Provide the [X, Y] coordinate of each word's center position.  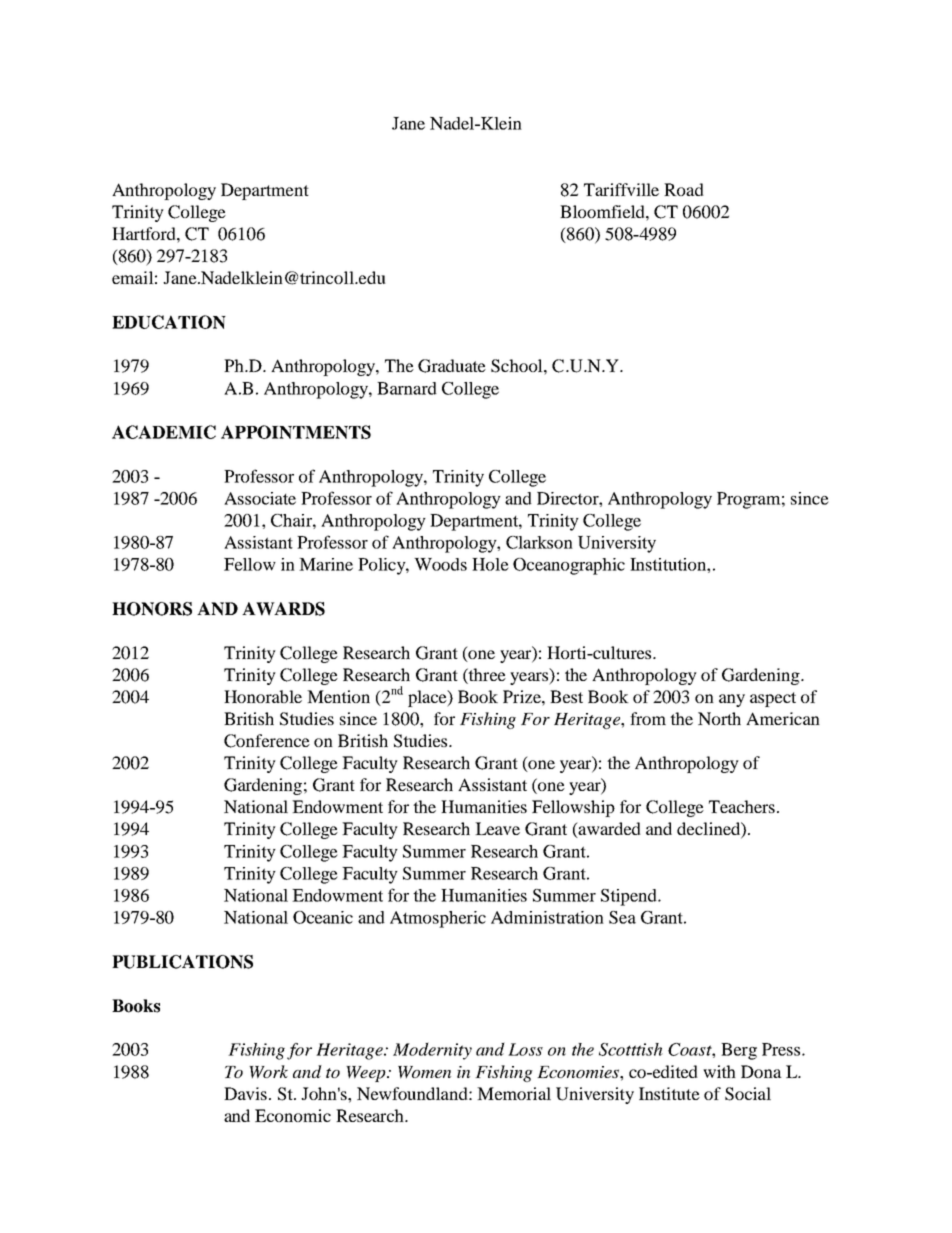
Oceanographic [569, 566]
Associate [260, 498]
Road [684, 189]
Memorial [514, 1093]
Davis [245, 1093]
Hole [490, 564]
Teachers [742, 806]
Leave [497, 828]
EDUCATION [169, 322]
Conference [267, 741]
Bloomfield [603, 211]
